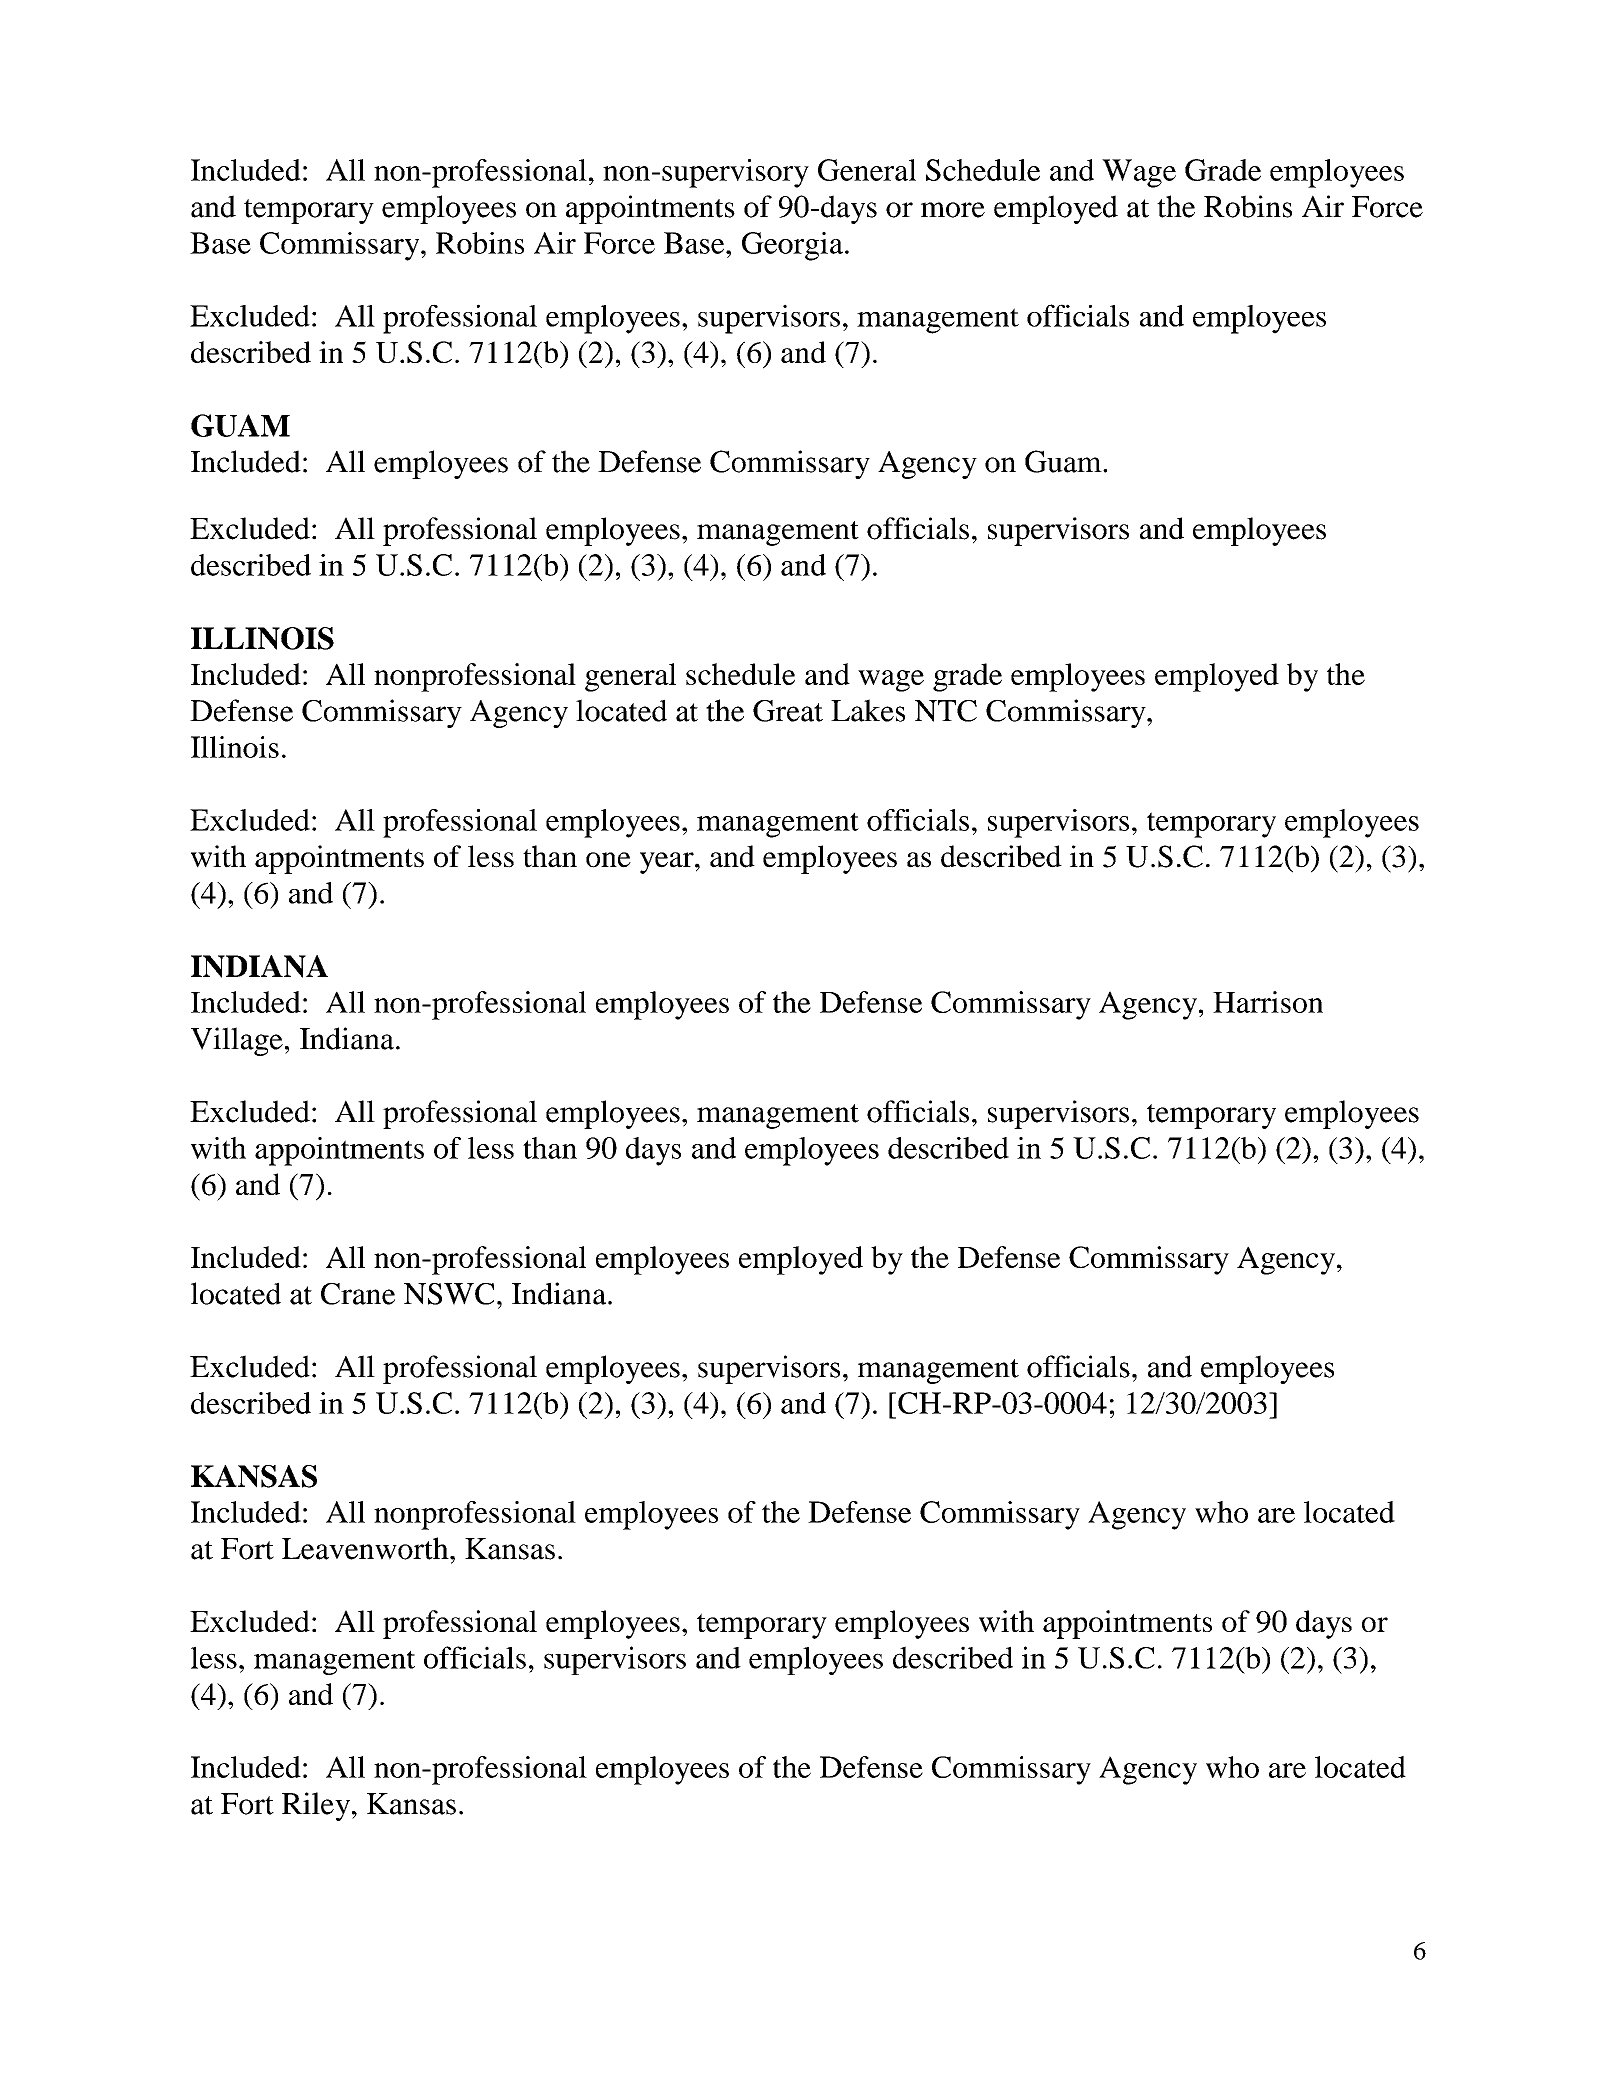 Image resolution: width=1616 pixels, height=2091 pixels. I want to click on more, so click(953, 210).
